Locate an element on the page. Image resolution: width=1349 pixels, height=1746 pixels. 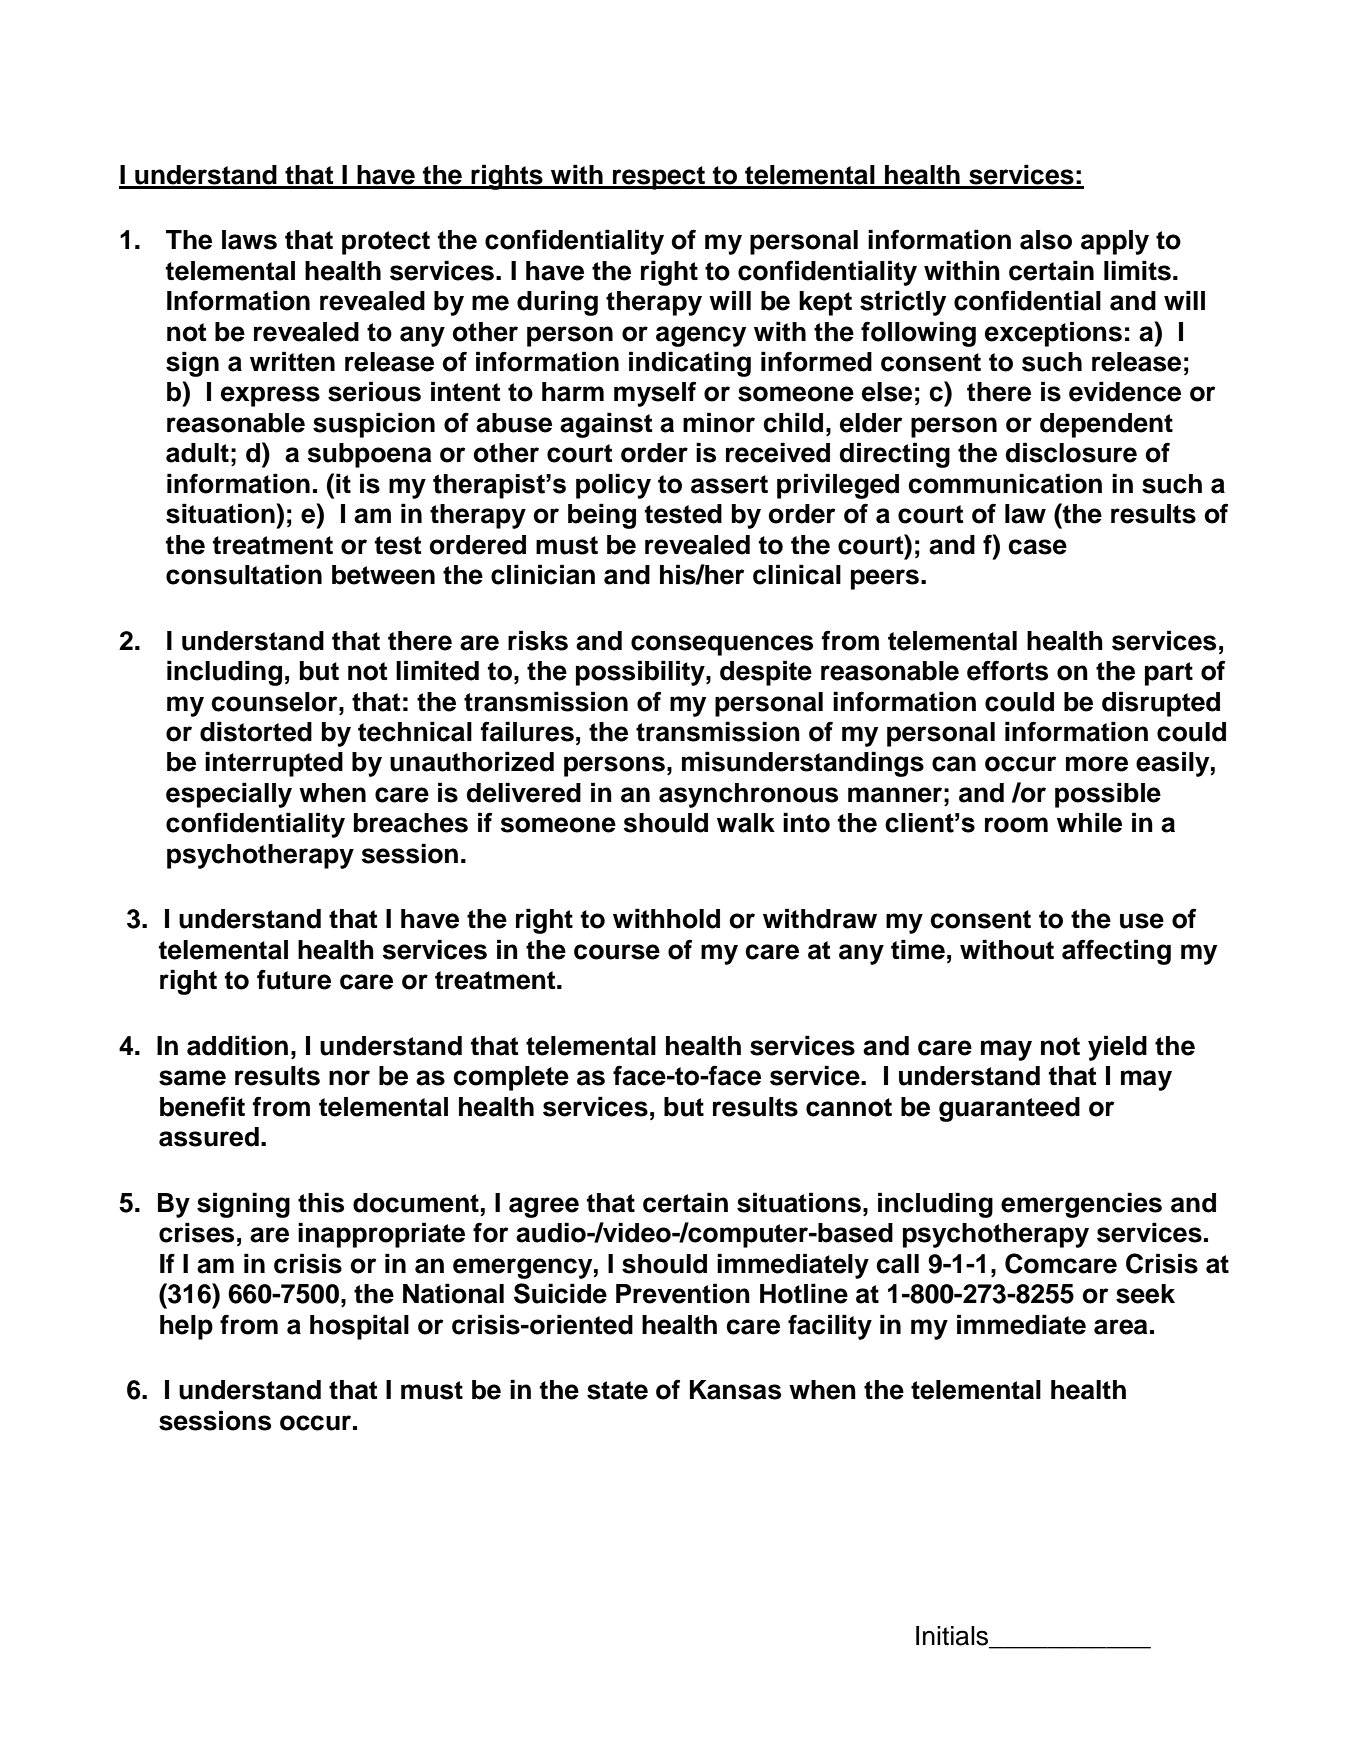
addition is located at coordinates (237, 1045).
